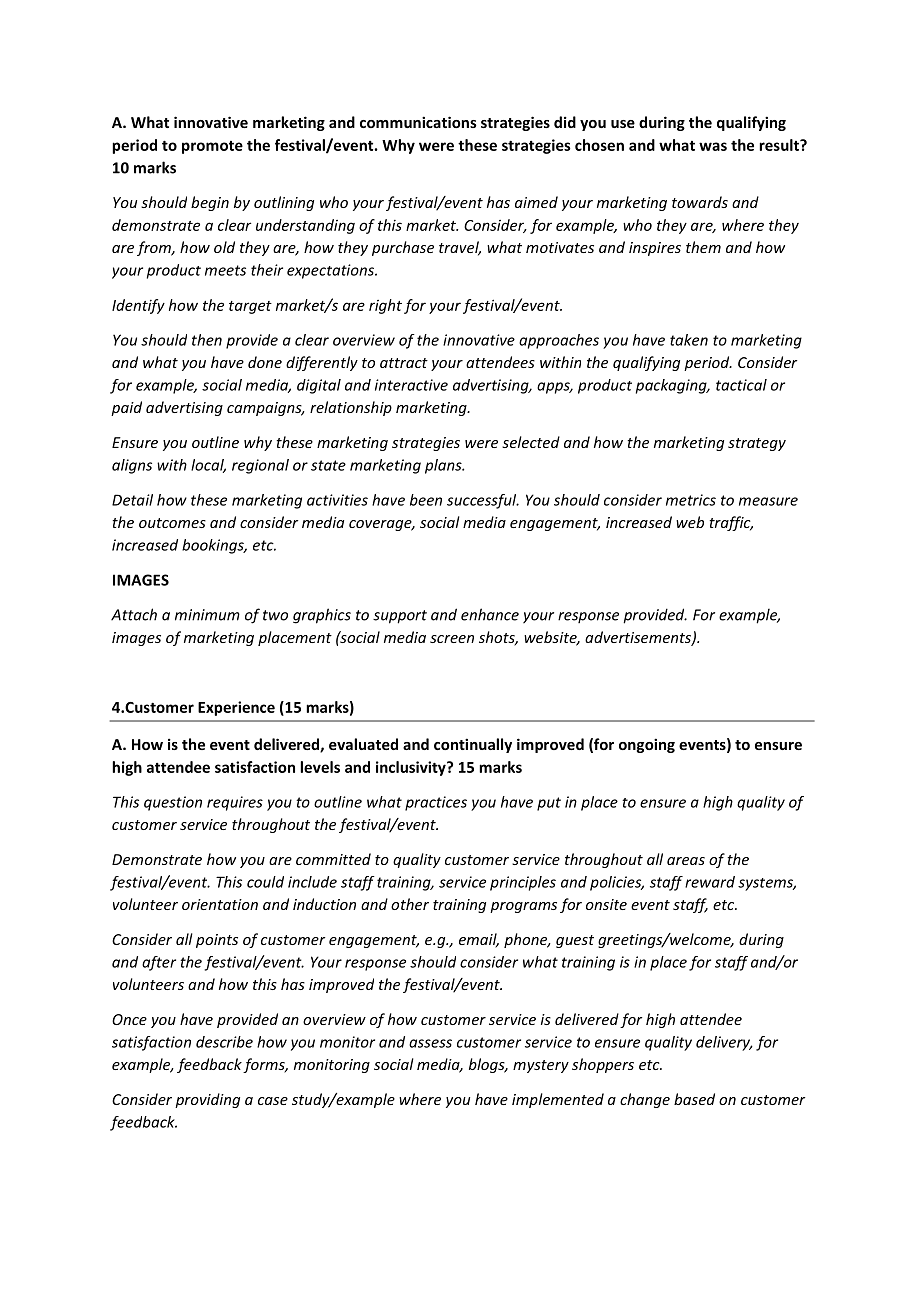 The width and height of the screenshot is (924, 1308). Describe the element at coordinates (713, 146) in the screenshot. I see `was` at that location.
